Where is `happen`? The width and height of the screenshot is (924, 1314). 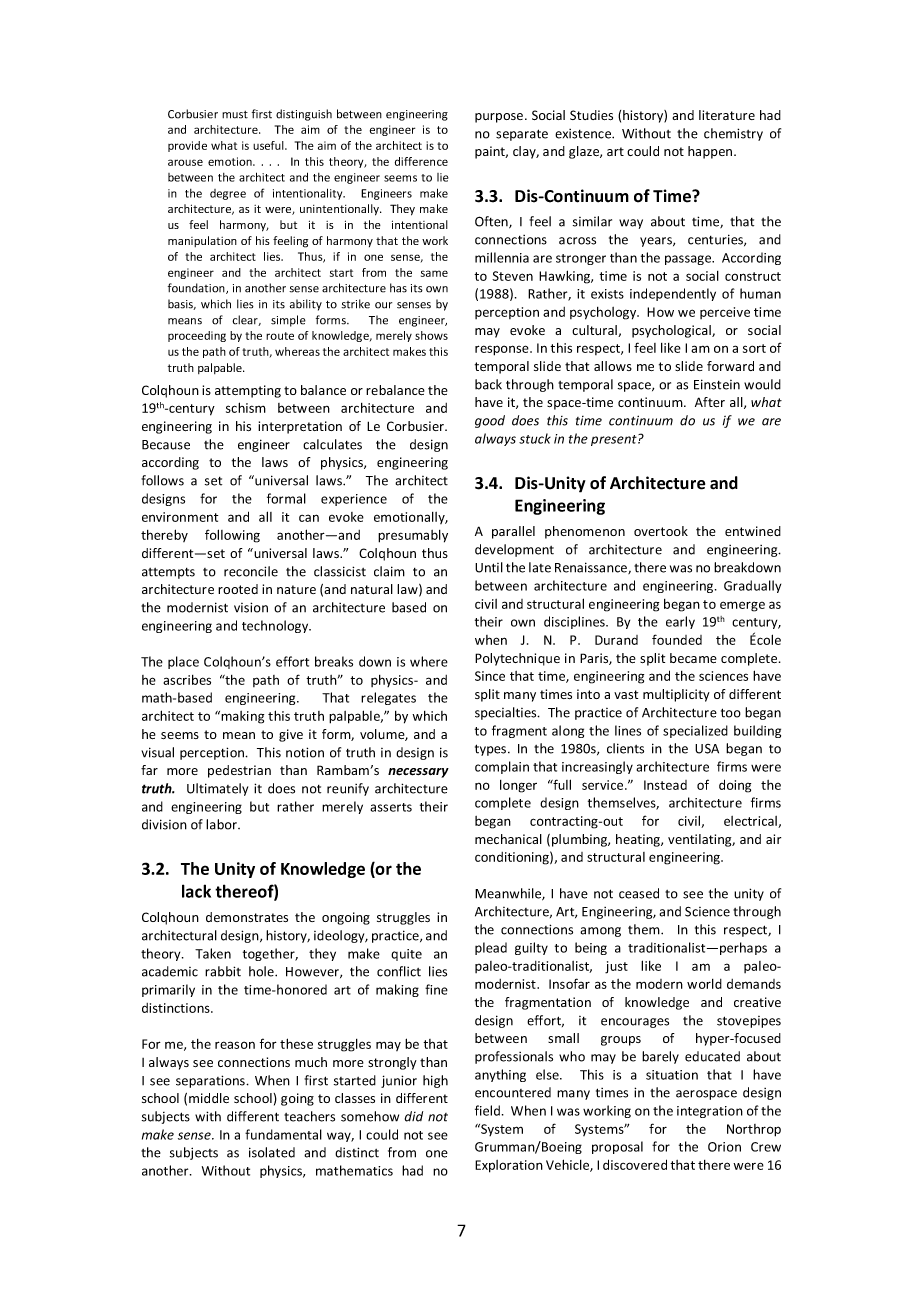
happen is located at coordinates (711, 152).
